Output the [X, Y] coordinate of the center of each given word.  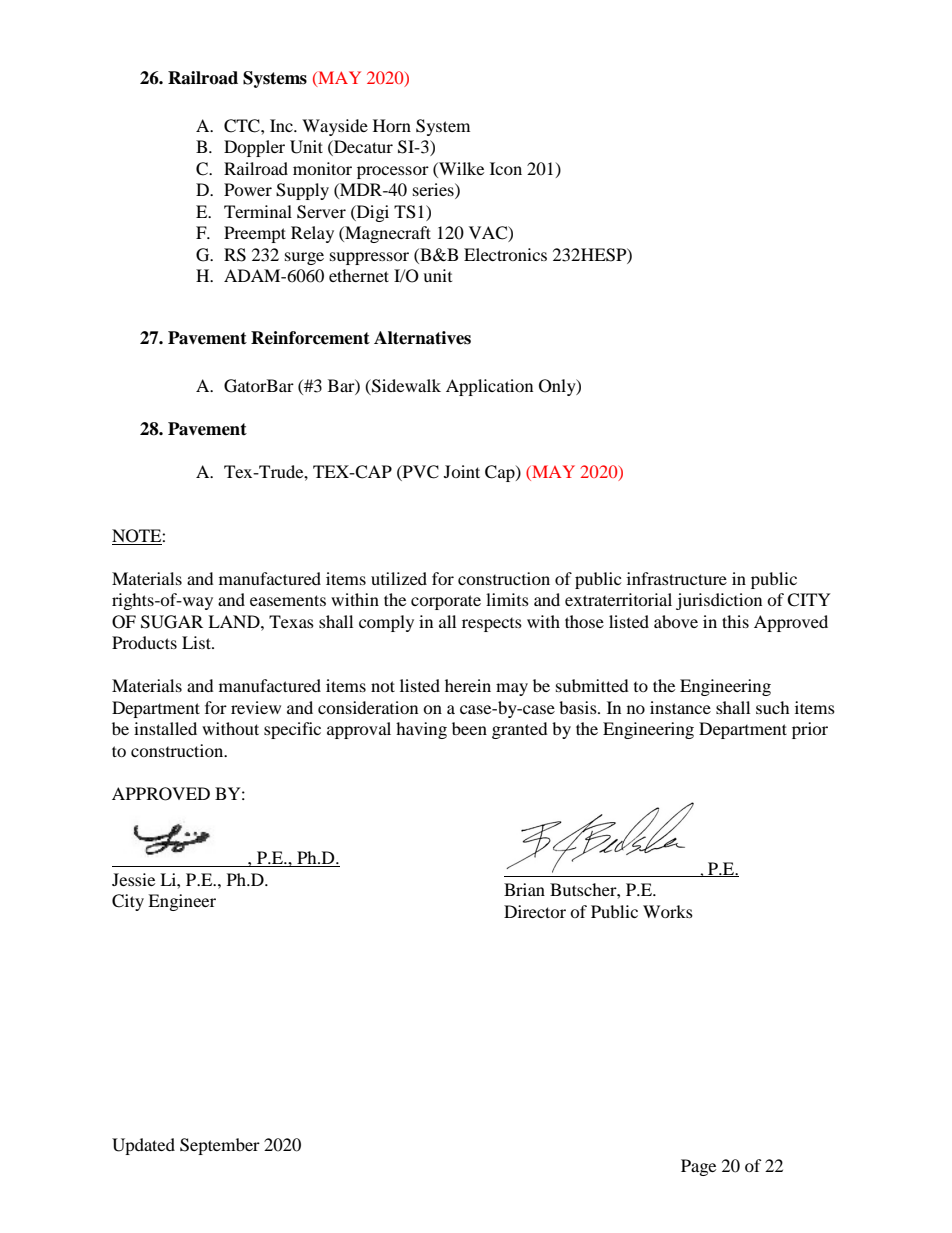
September [220, 1146]
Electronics [505, 254]
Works [668, 911]
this [735, 621]
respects [492, 625]
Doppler [254, 148]
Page [698, 1167]
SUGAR [172, 622]
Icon [506, 168]
